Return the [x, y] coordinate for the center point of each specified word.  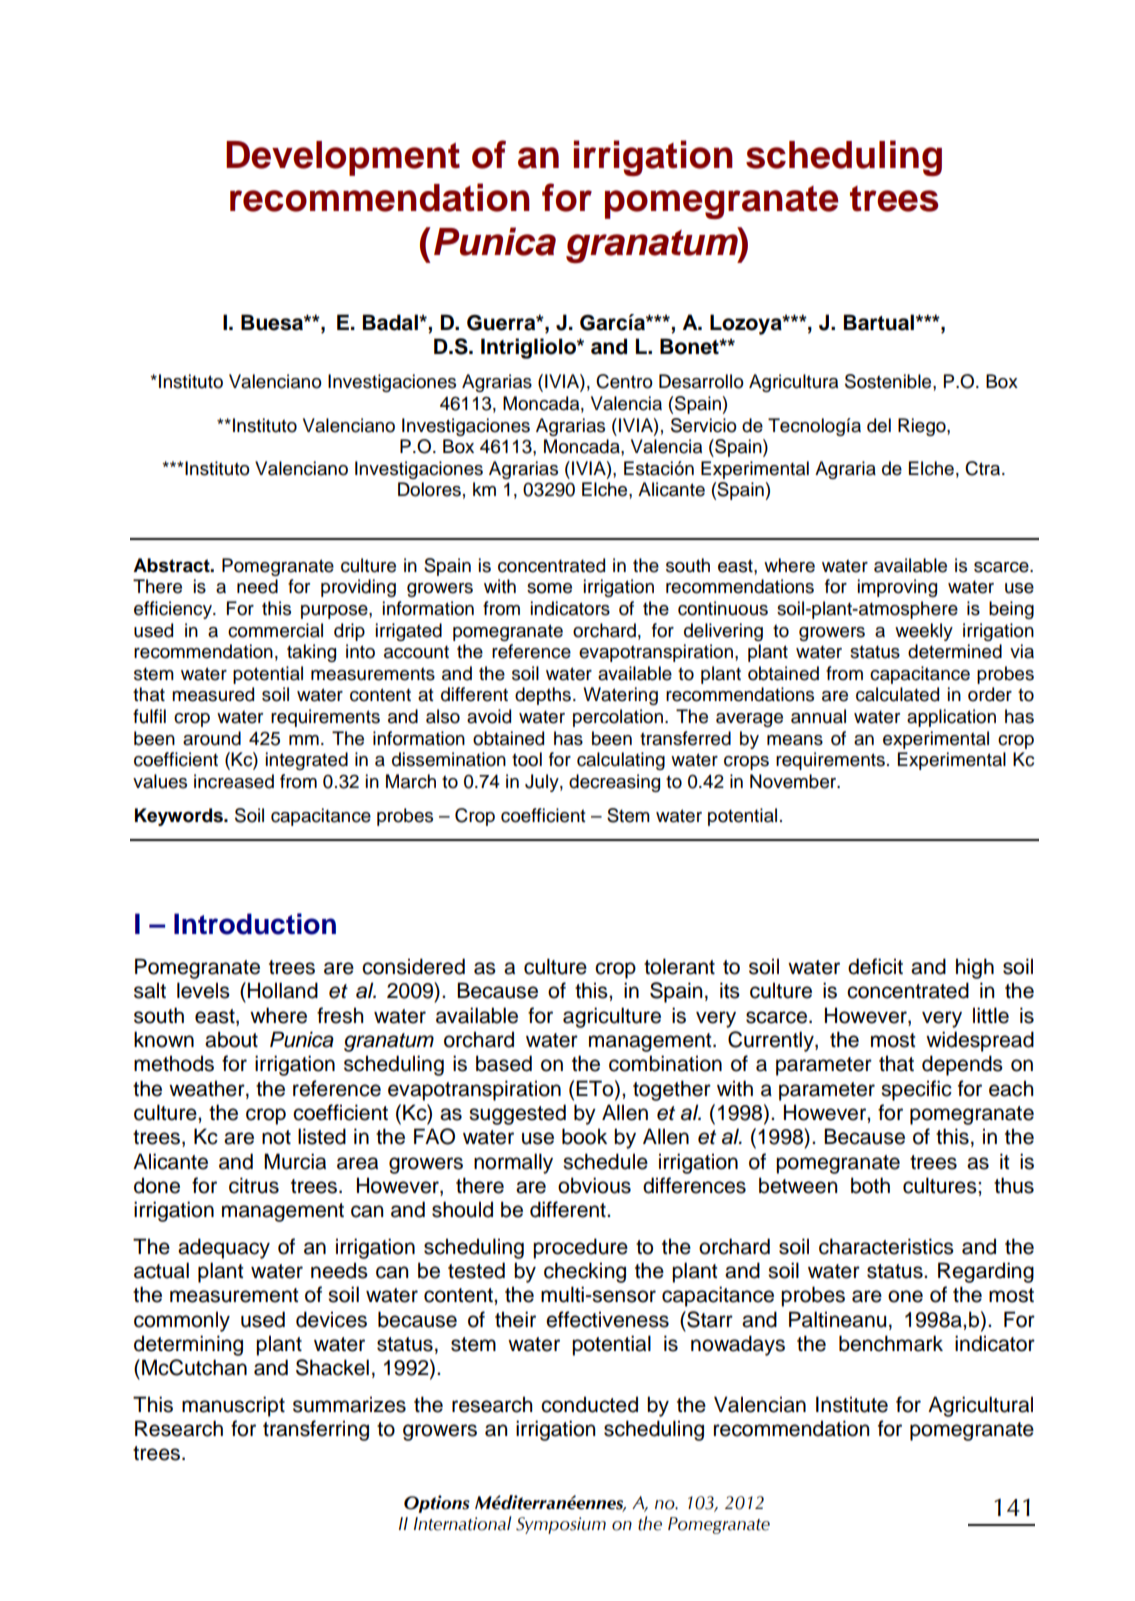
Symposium [561, 1525]
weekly [924, 632]
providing [358, 588]
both [870, 1185]
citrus [254, 1185]
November [794, 781]
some [549, 588]
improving [897, 588]
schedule [605, 1161]
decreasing [614, 783]
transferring [316, 1430]
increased [234, 781]
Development [343, 158]
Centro [624, 381]
